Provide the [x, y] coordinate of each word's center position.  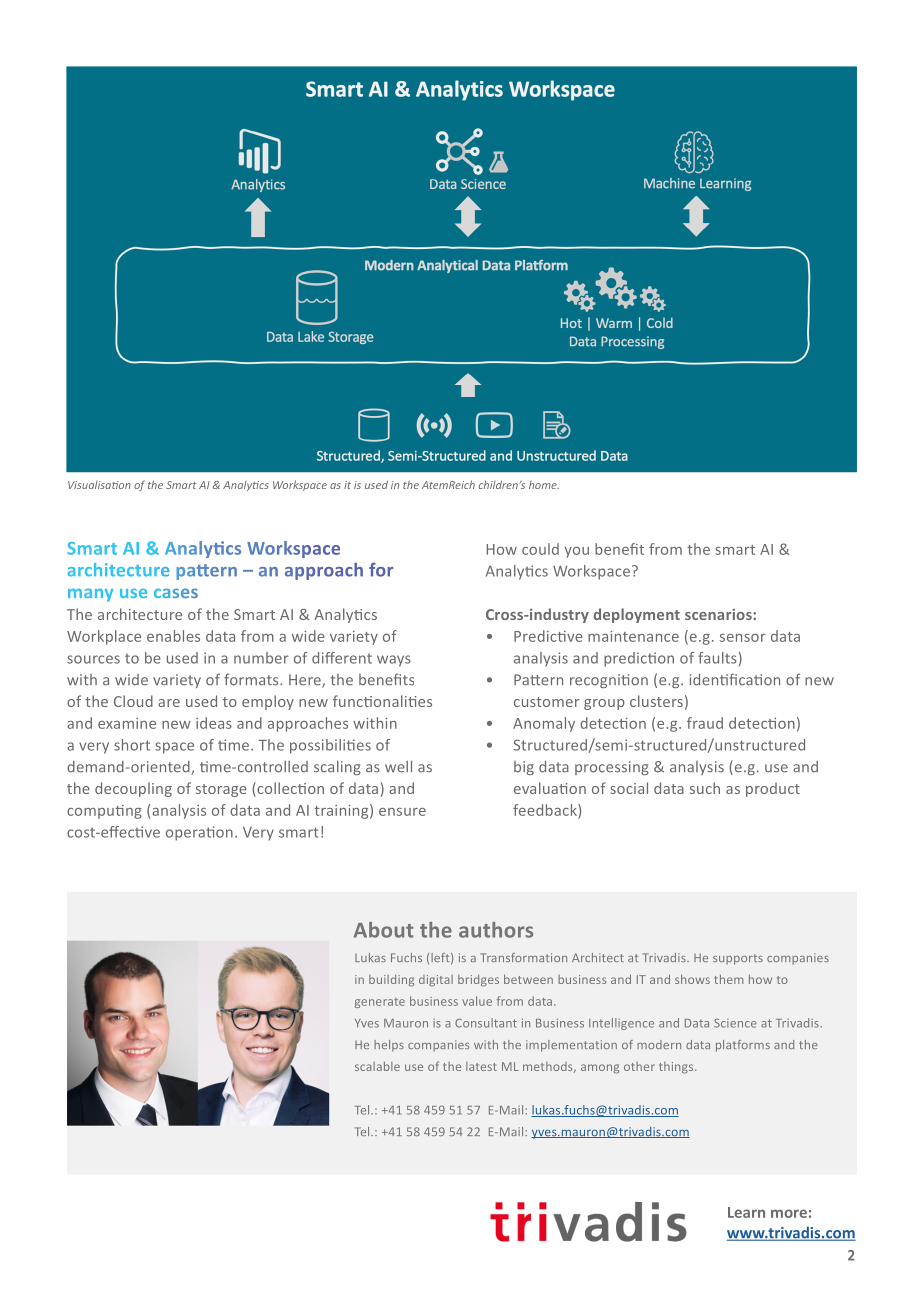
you [577, 552]
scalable [377, 1066]
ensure [402, 812]
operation [199, 833]
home [544, 485]
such [705, 788]
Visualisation [99, 485]
